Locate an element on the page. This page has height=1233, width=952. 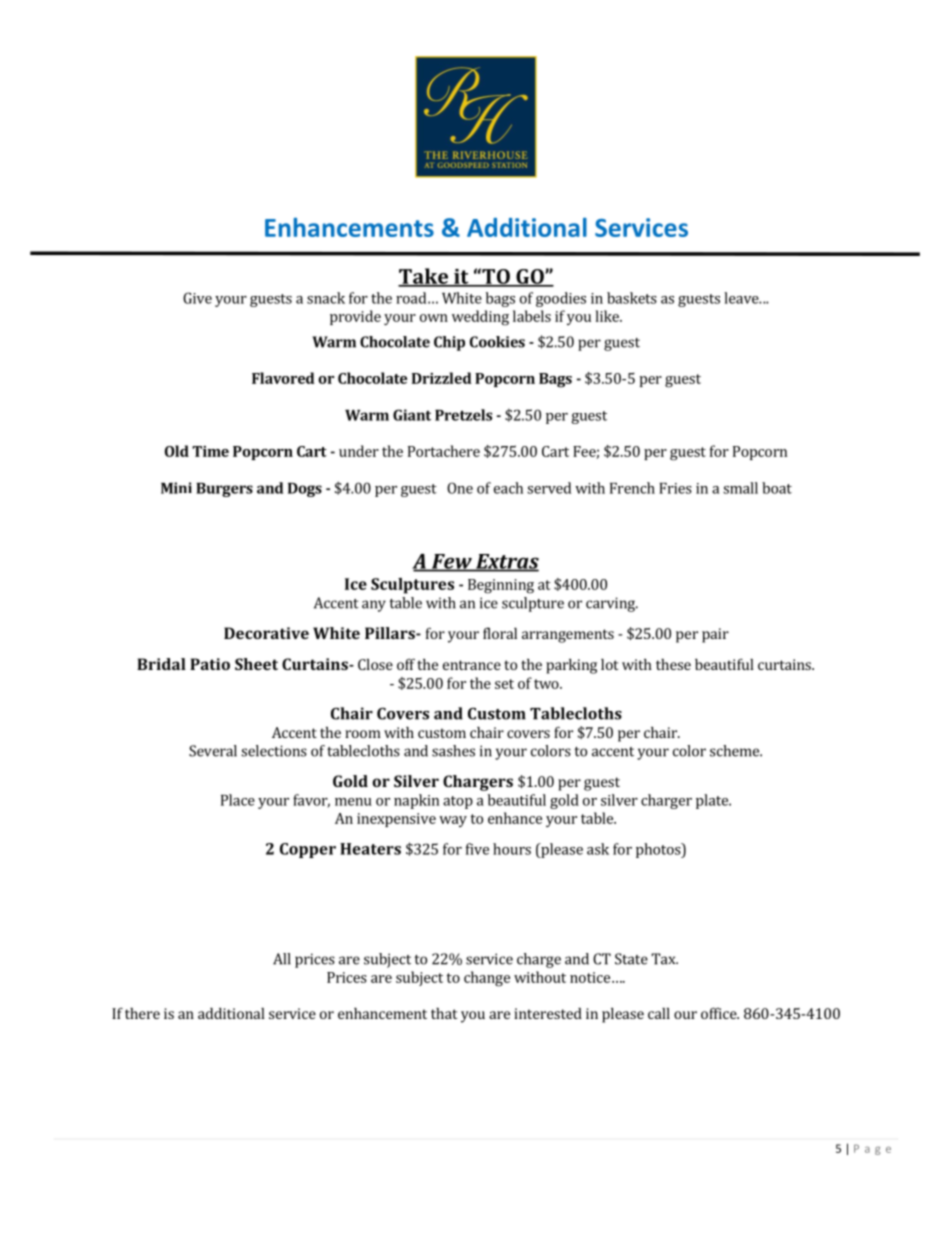
Several is located at coordinates (213, 751).
